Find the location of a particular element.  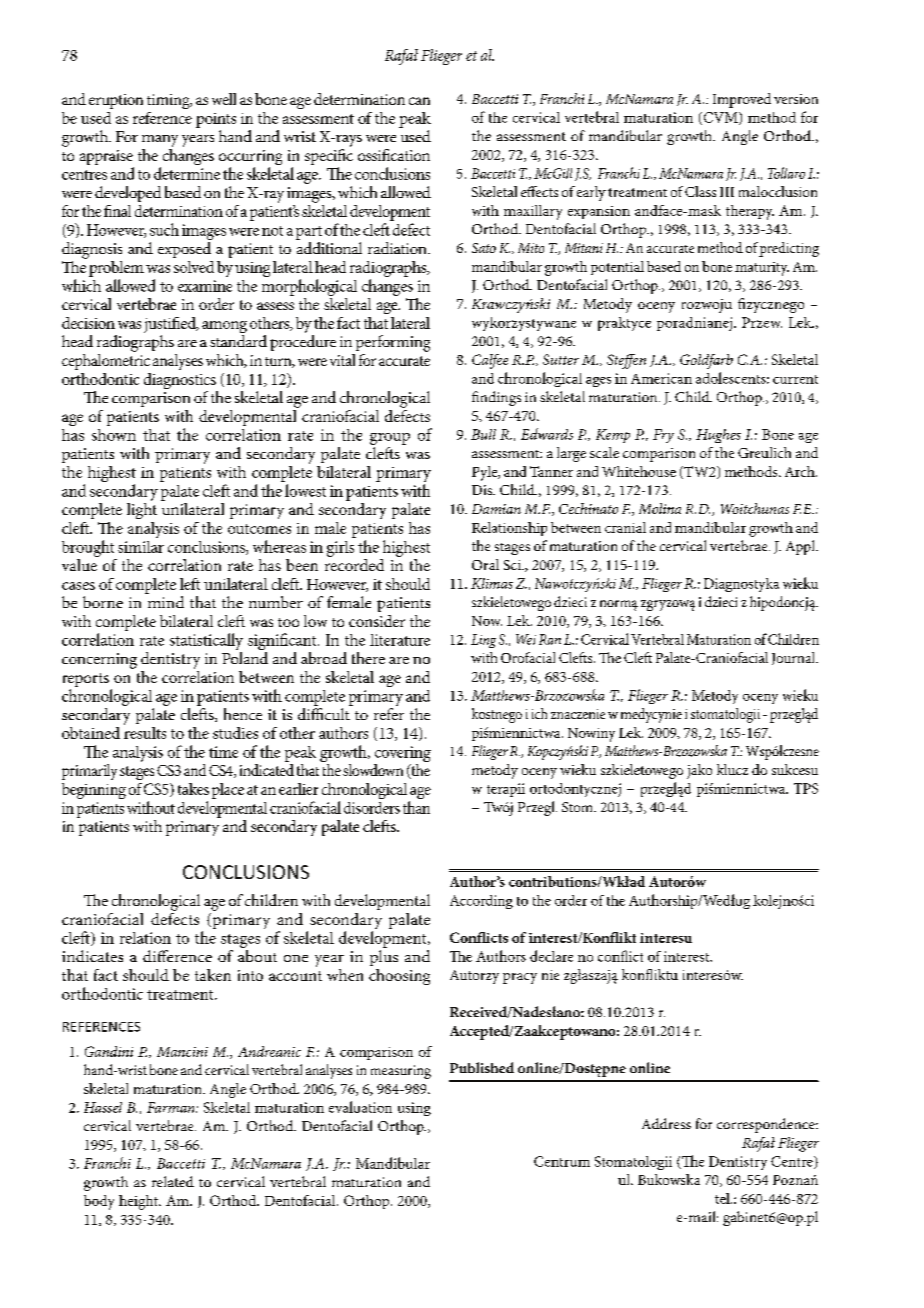

statistically is located at coordinates (206, 641).
